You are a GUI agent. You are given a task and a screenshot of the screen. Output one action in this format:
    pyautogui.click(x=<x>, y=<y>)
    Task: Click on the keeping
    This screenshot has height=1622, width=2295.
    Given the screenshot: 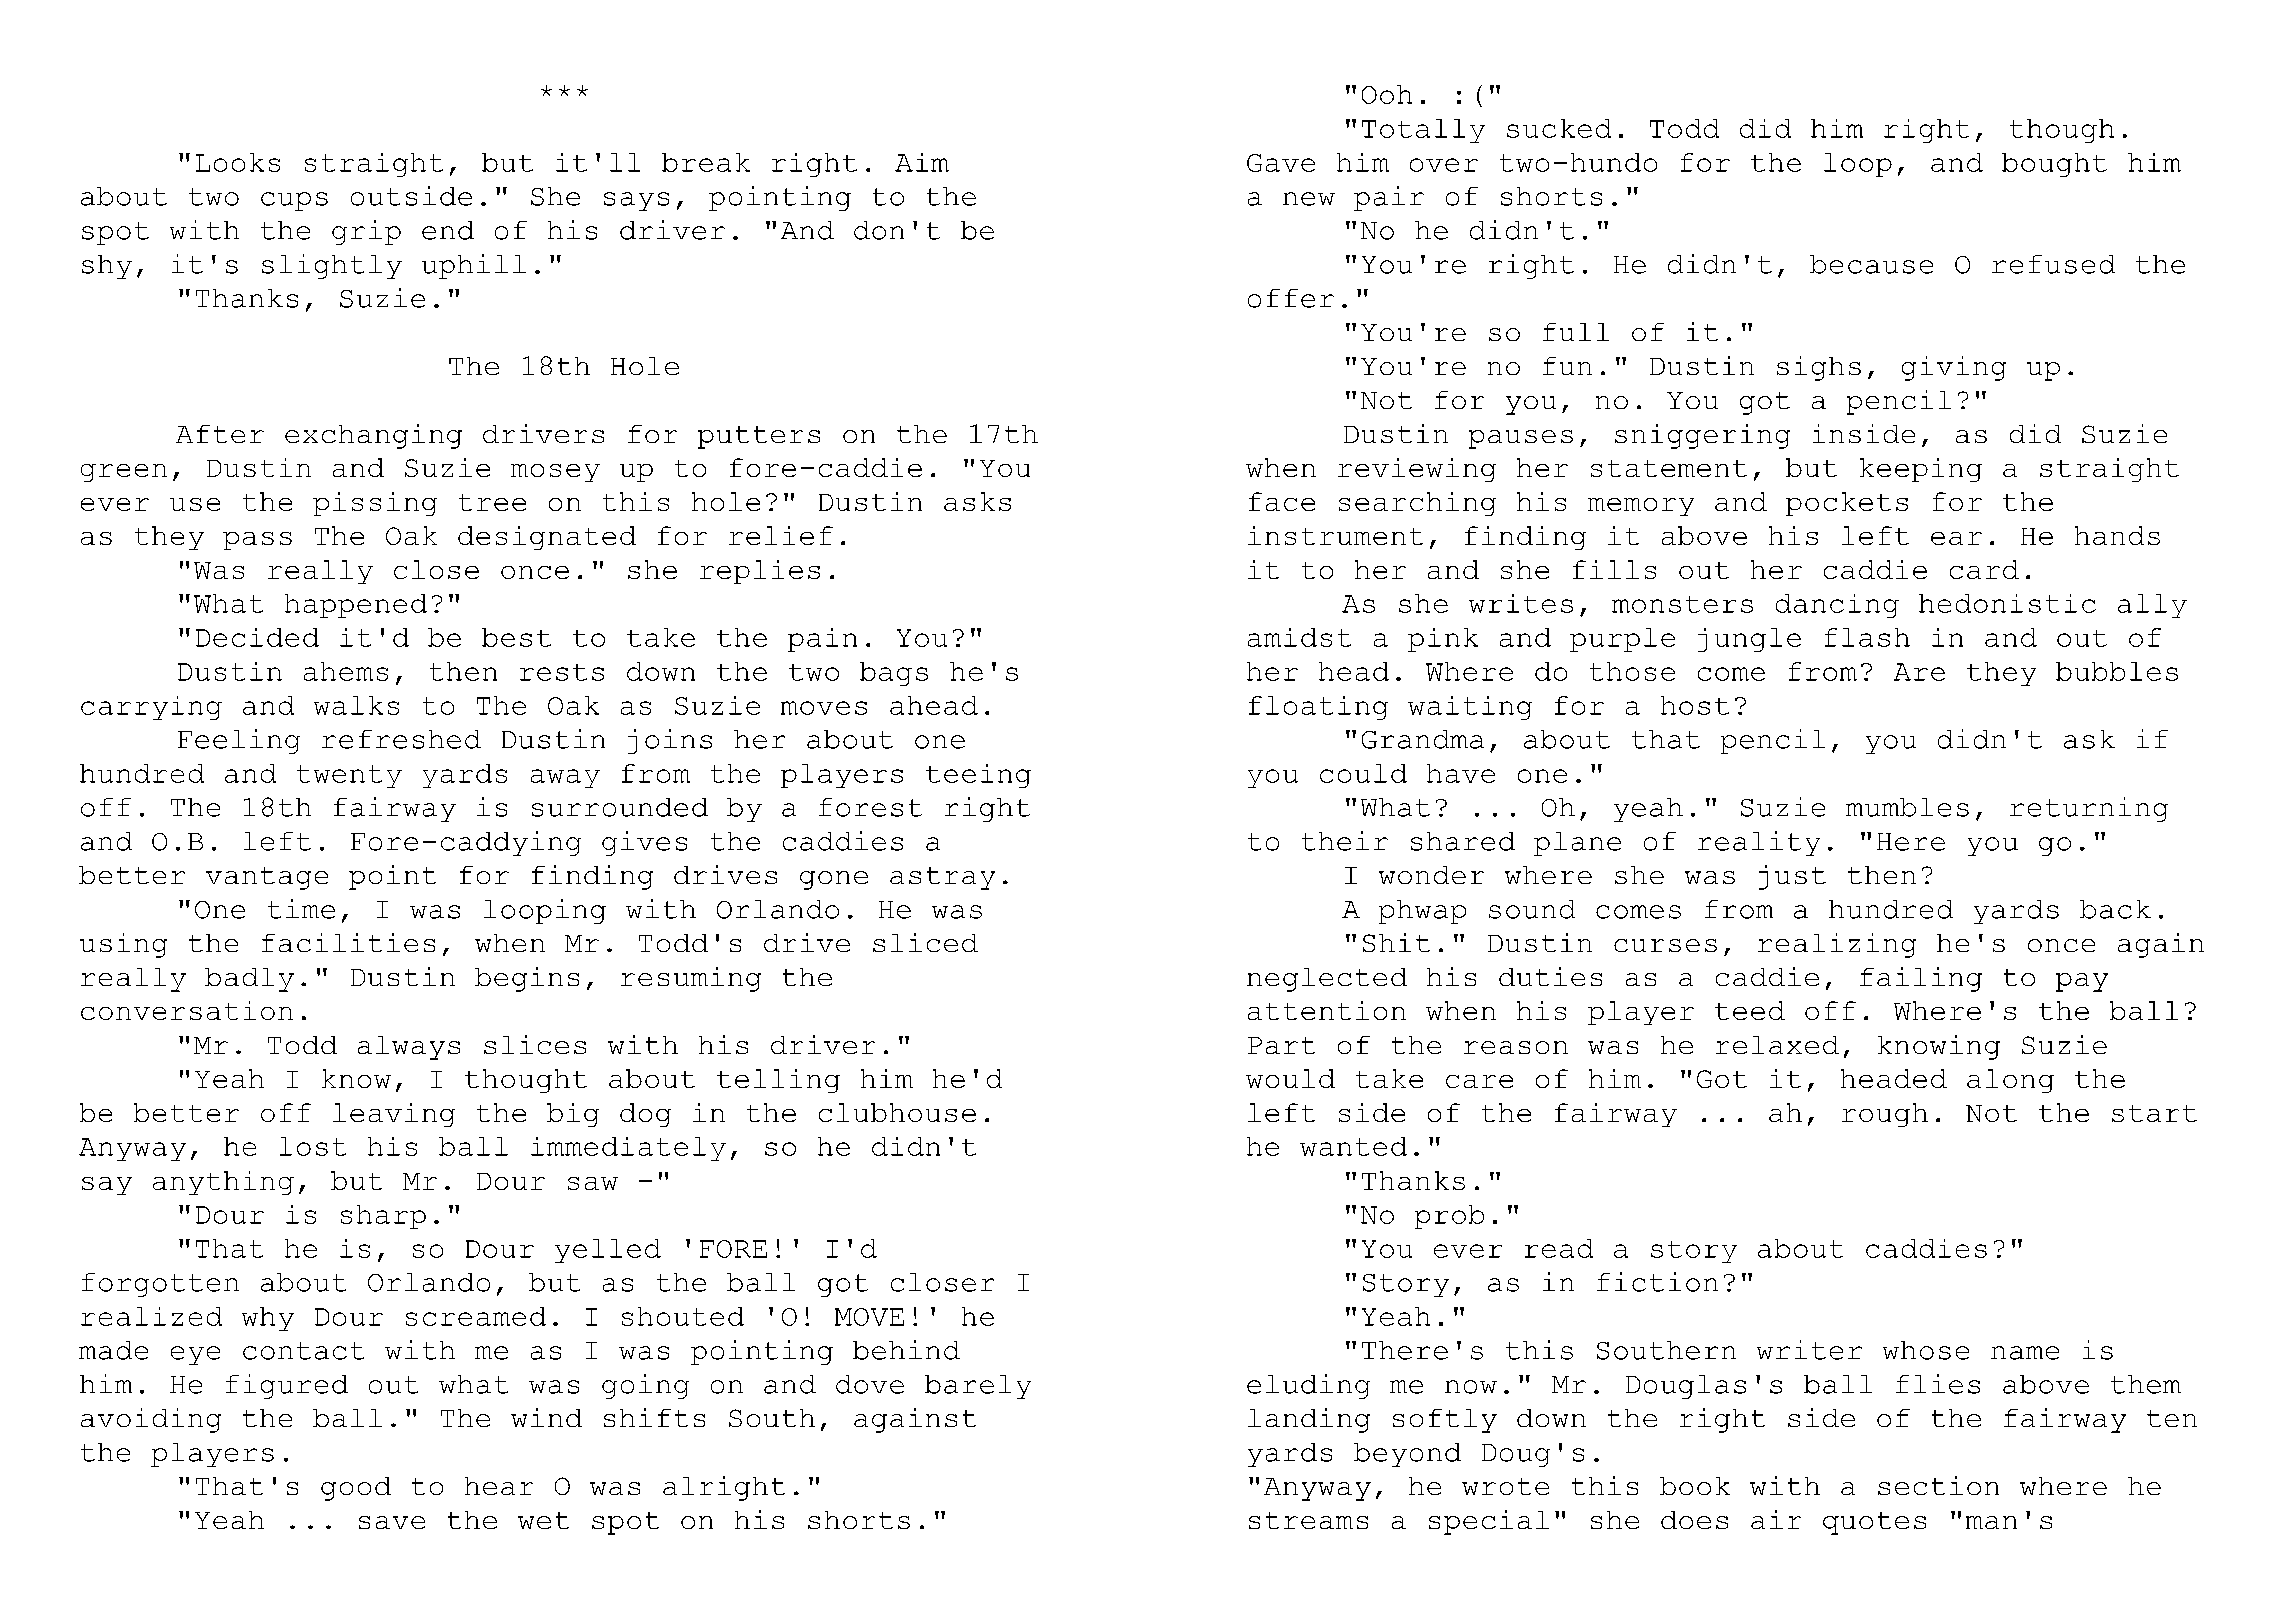 What is the action you would take?
    pyautogui.click(x=1921, y=470)
